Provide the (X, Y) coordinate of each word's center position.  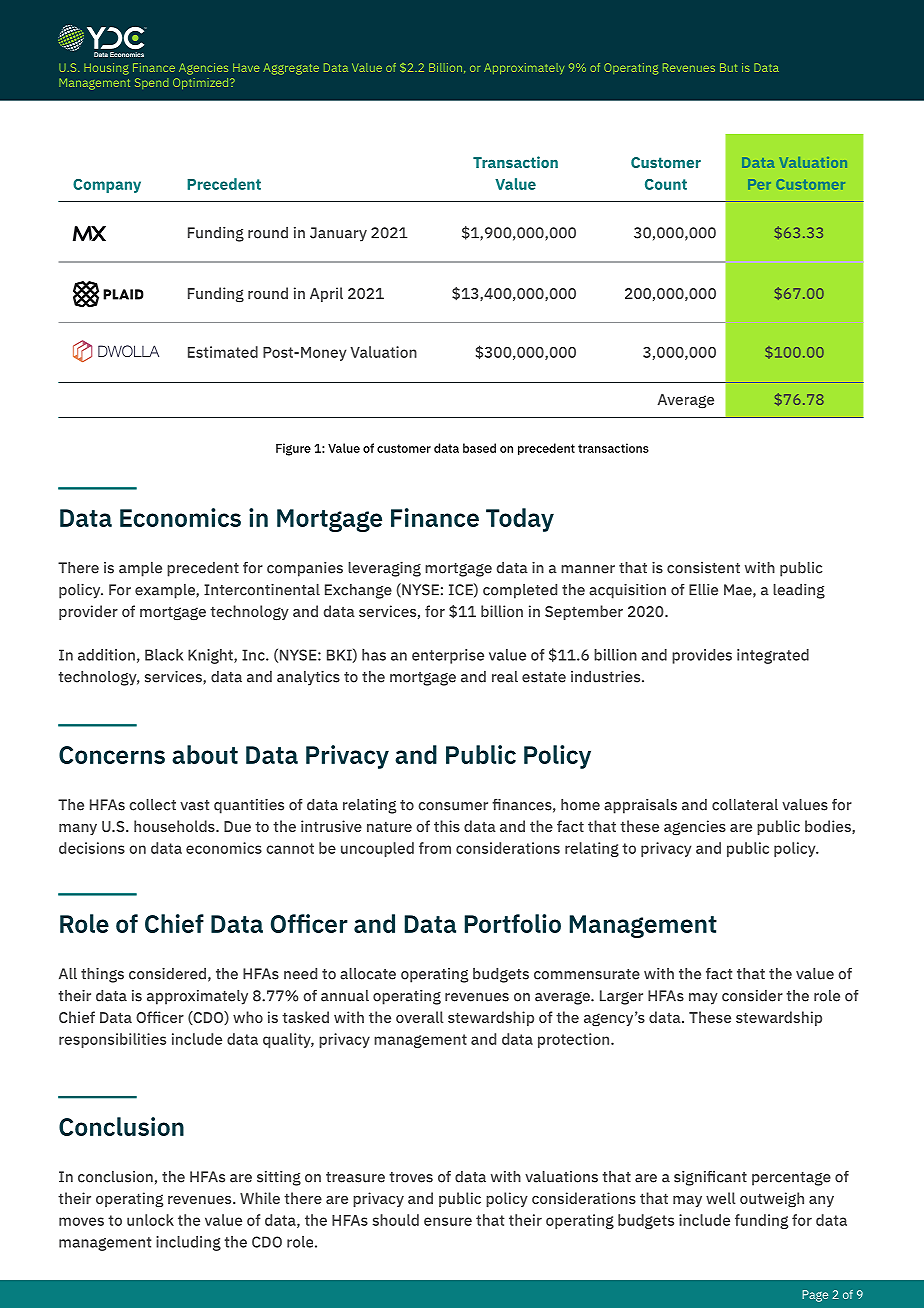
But (728, 67)
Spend (151, 83)
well (721, 1198)
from (435, 848)
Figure (293, 449)
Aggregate (291, 69)
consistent (703, 568)
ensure (448, 1221)
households (175, 826)
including (188, 1243)
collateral (745, 805)
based (479, 448)
